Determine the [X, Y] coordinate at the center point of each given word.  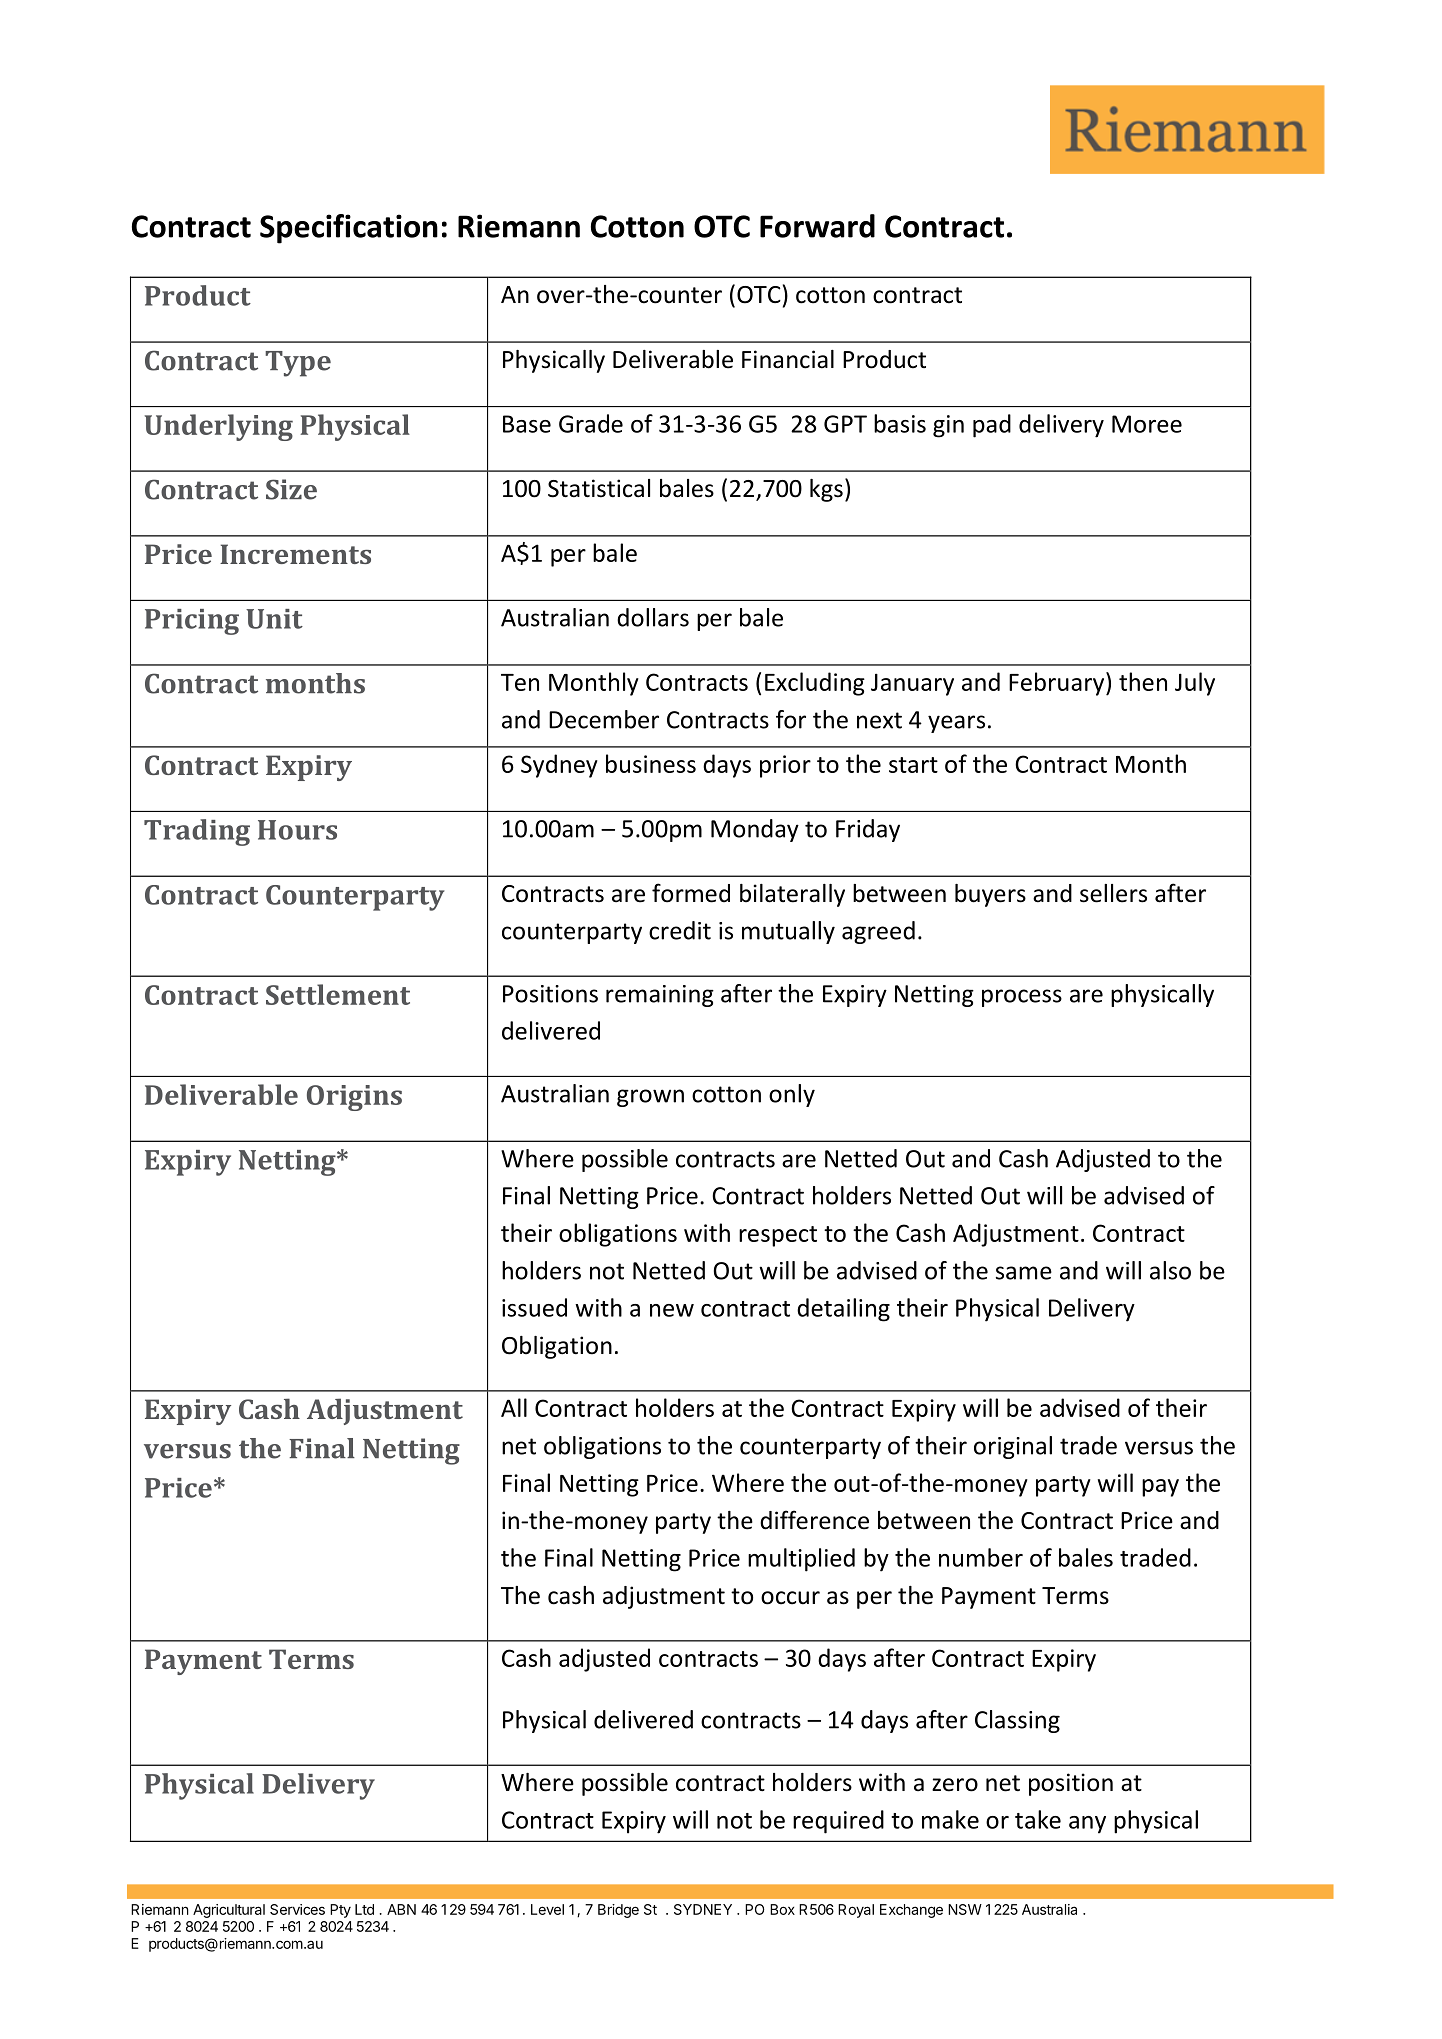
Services [297, 1909]
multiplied [801, 1560]
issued [534, 1307]
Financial [788, 359]
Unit [274, 619]
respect [778, 1236]
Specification [349, 229]
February [1058, 684]
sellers [1113, 893]
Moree [1147, 424]
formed [691, 893]
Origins [354, 1098]
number [981, 1557]
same [1024, 1273]
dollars [653, 617]
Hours [297, 830]
